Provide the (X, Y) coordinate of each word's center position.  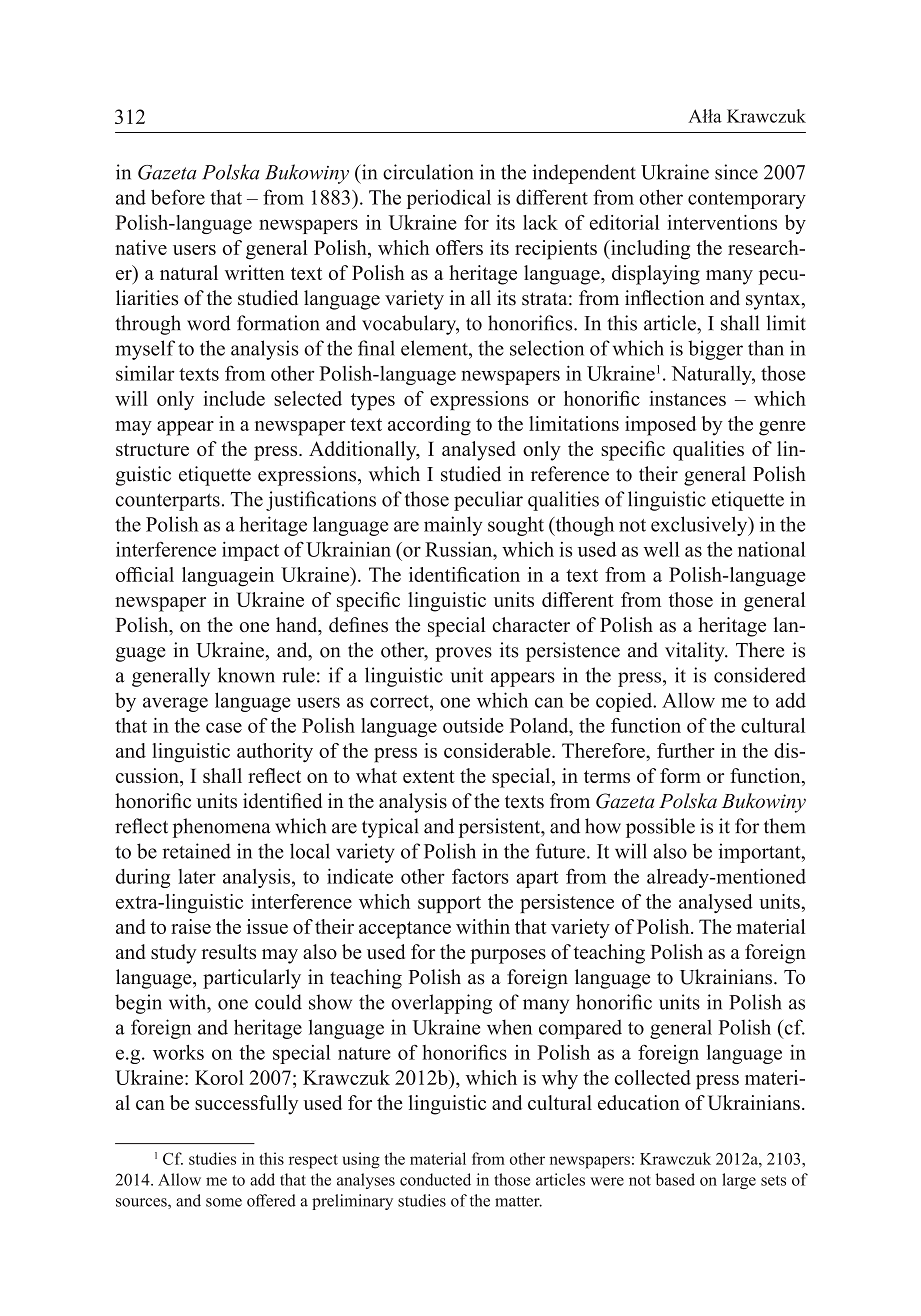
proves (463, 654)
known (246, 675)
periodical (449, 199)
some (224, 1202)
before (178, 197)
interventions (722, 222)
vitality (696, 652)
